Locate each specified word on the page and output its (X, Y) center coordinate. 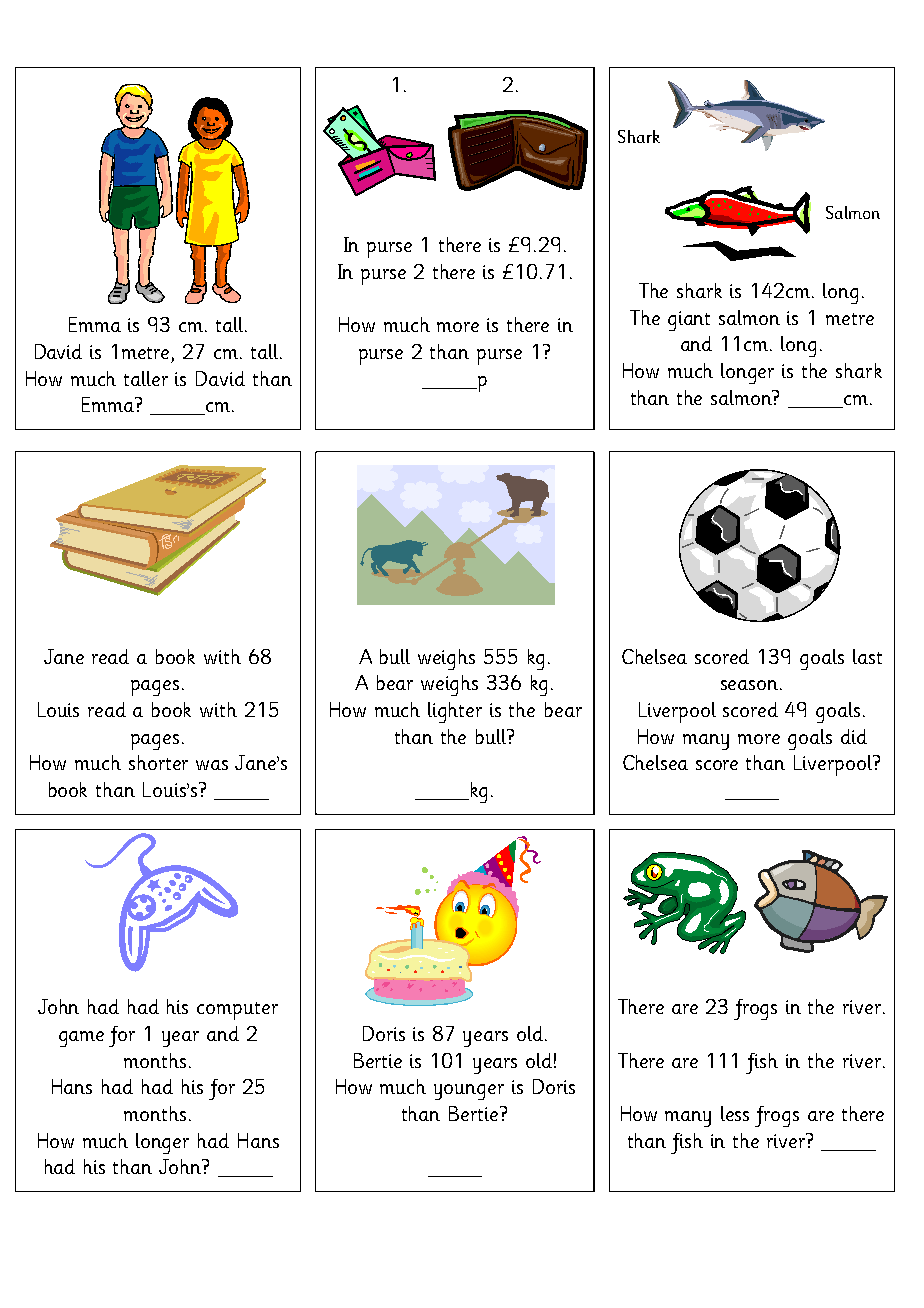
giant (689, 321)
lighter (455, 712)
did (854, 736)
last (867, 656)
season (749, 685)
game (81, 1039)
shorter (158, 762)
